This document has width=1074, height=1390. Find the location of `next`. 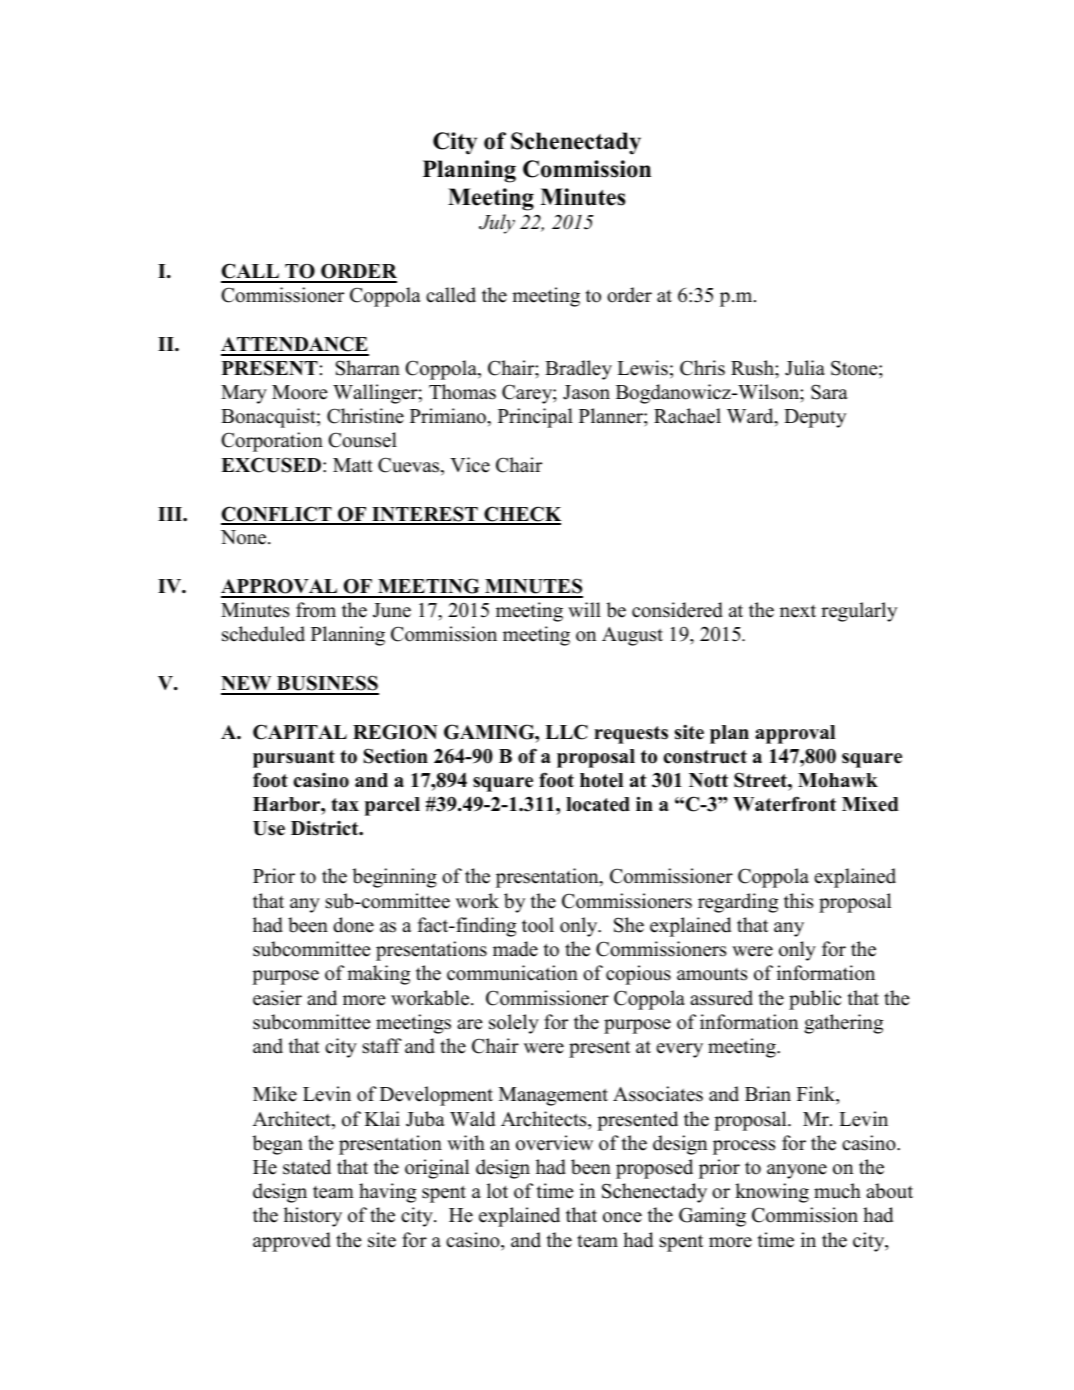

next is located at coordinates (798, 611).
